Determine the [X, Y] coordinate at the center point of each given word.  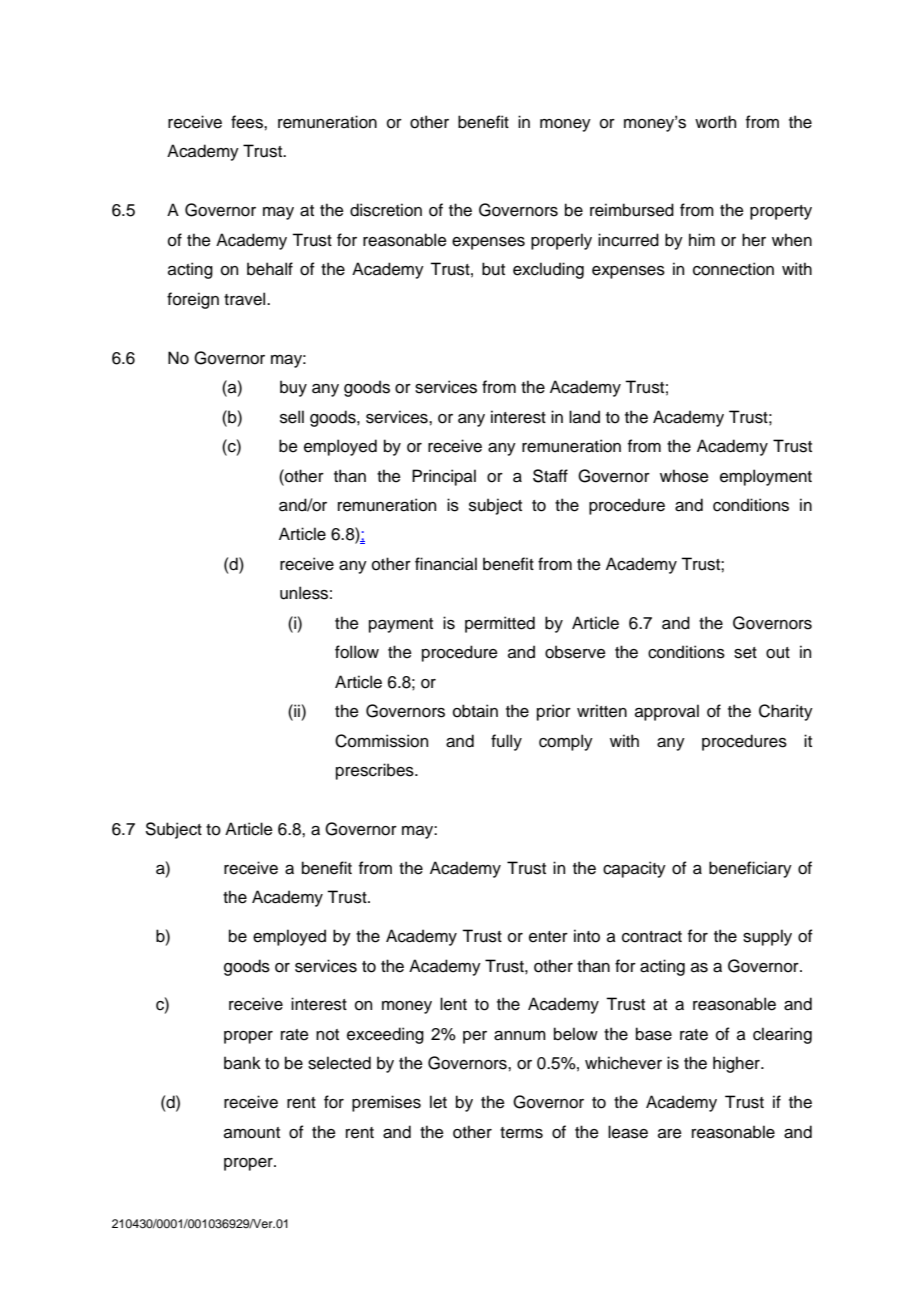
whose [684, 476]
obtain [475, 711]
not [327, 1035]
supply [767, 937]
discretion [386, 210]
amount [252, 1133]
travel [246, 299]
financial [446, 564]
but [493, 269]
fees [248, 122]
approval [667, 712]
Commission [381, 741]
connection [733, 269]
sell [292, 417]
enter [548, 937]
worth [715, 122]
